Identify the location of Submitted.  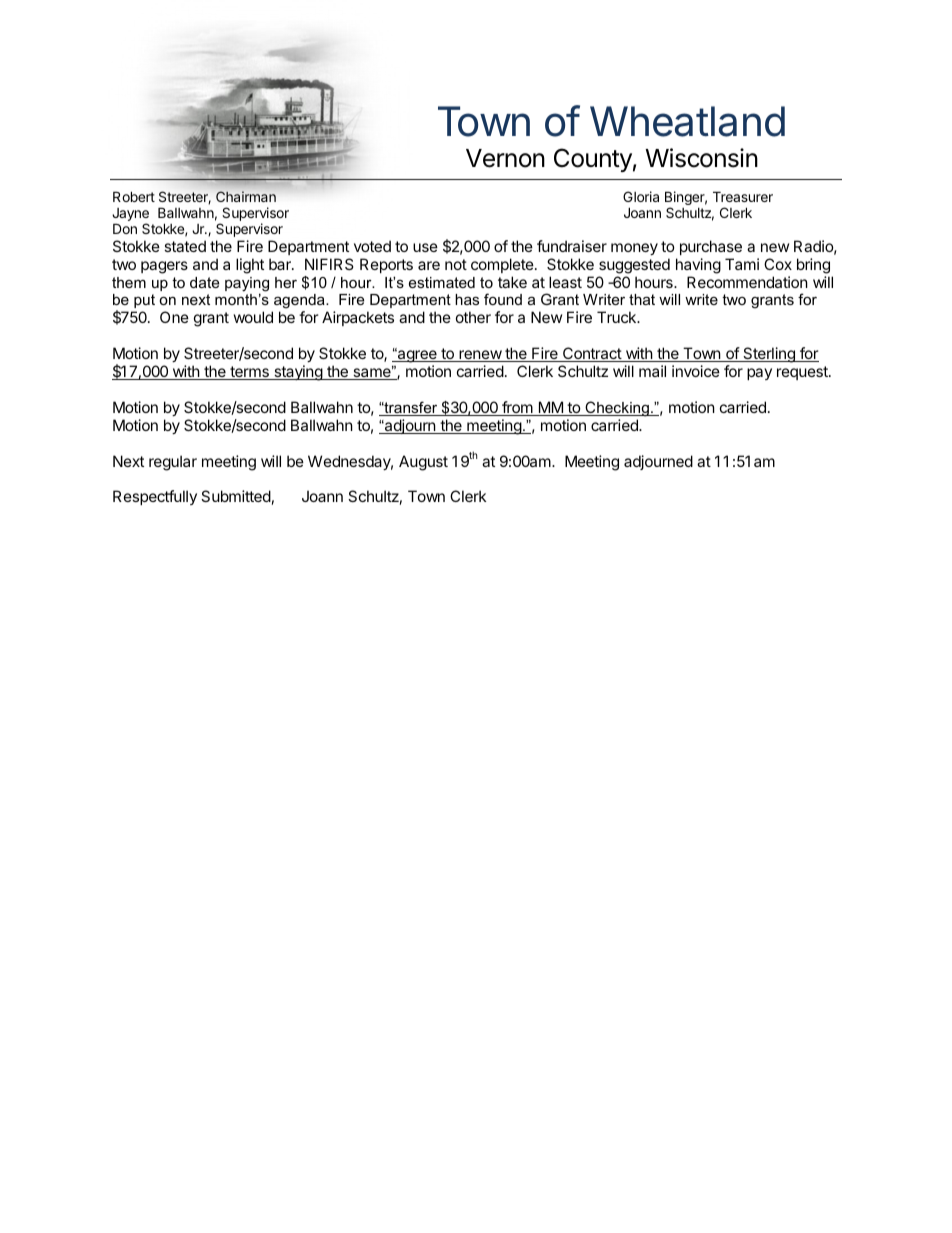
(236, 496).
